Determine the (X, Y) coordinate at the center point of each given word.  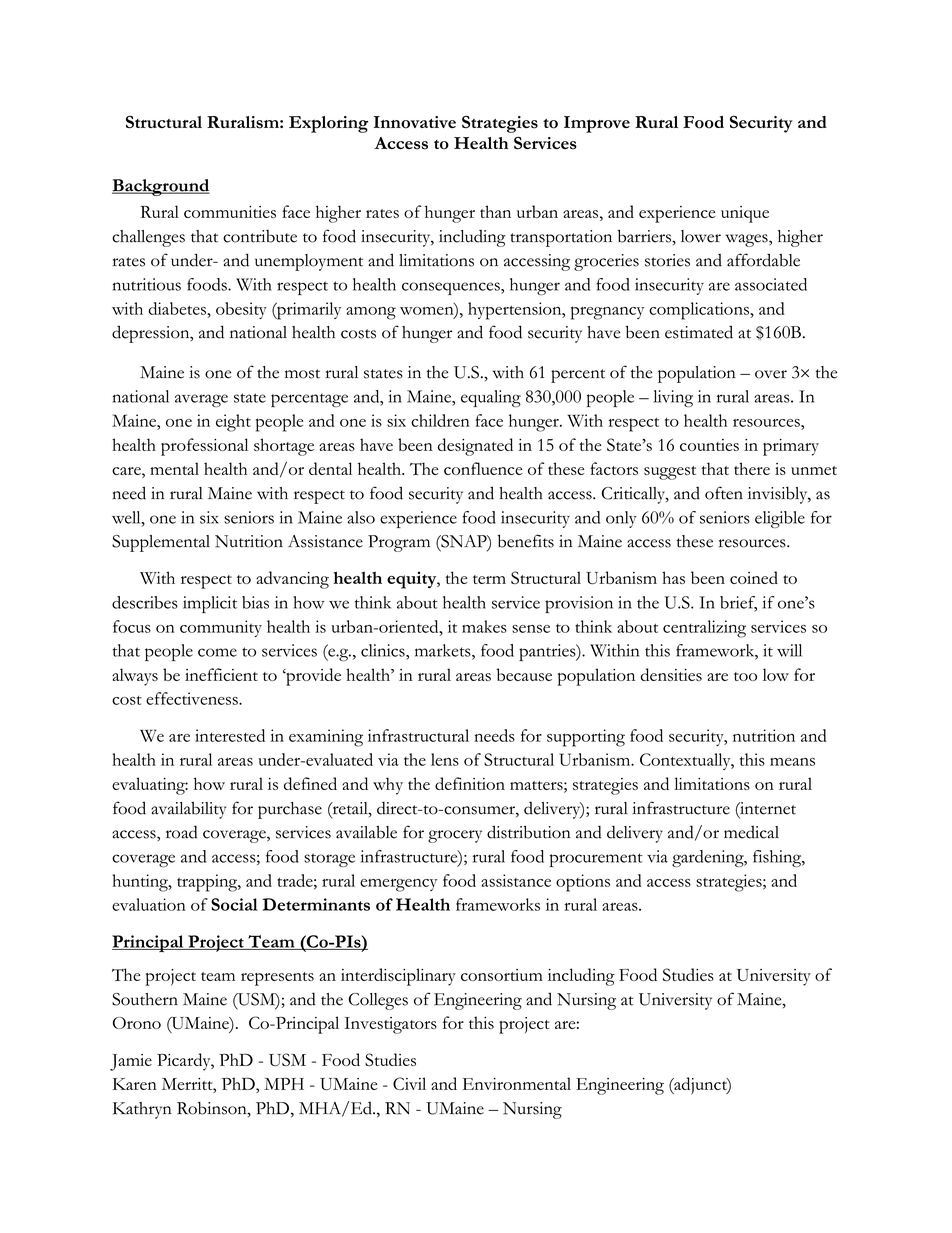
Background (161, 187)
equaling (491, 398)
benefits (526, 541)
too (745, 676)
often (724, 493)
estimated (699, 332)
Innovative (415, 122)
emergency (398, 885)
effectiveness (193, 698)
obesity (241, 310)
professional (204, 447)
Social (234, 904)
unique (745, 214)
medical (751, 832)
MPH (284, 1084)
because (524, 674)
